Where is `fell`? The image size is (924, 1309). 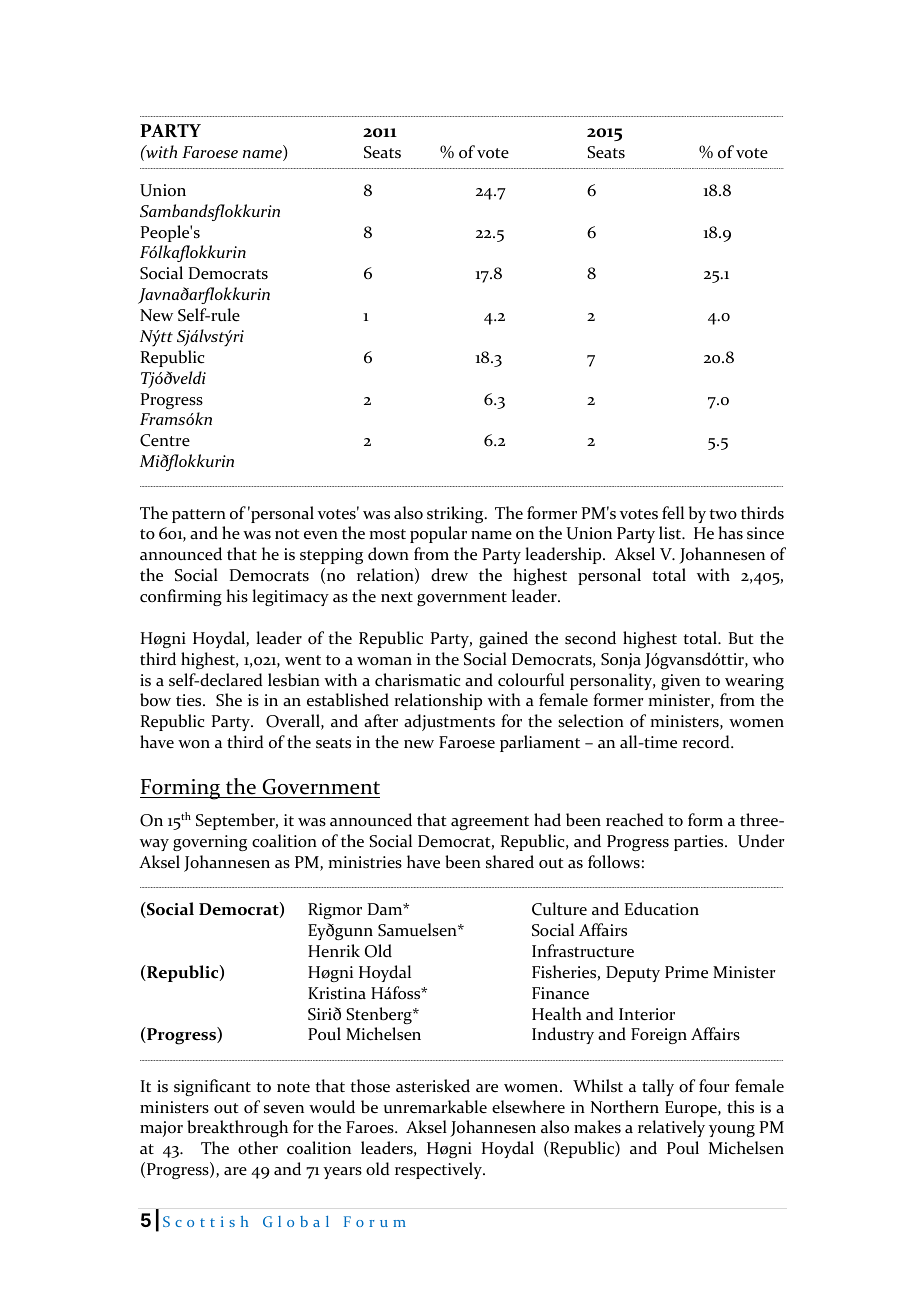
fell is located at coordinates (673, 513).
